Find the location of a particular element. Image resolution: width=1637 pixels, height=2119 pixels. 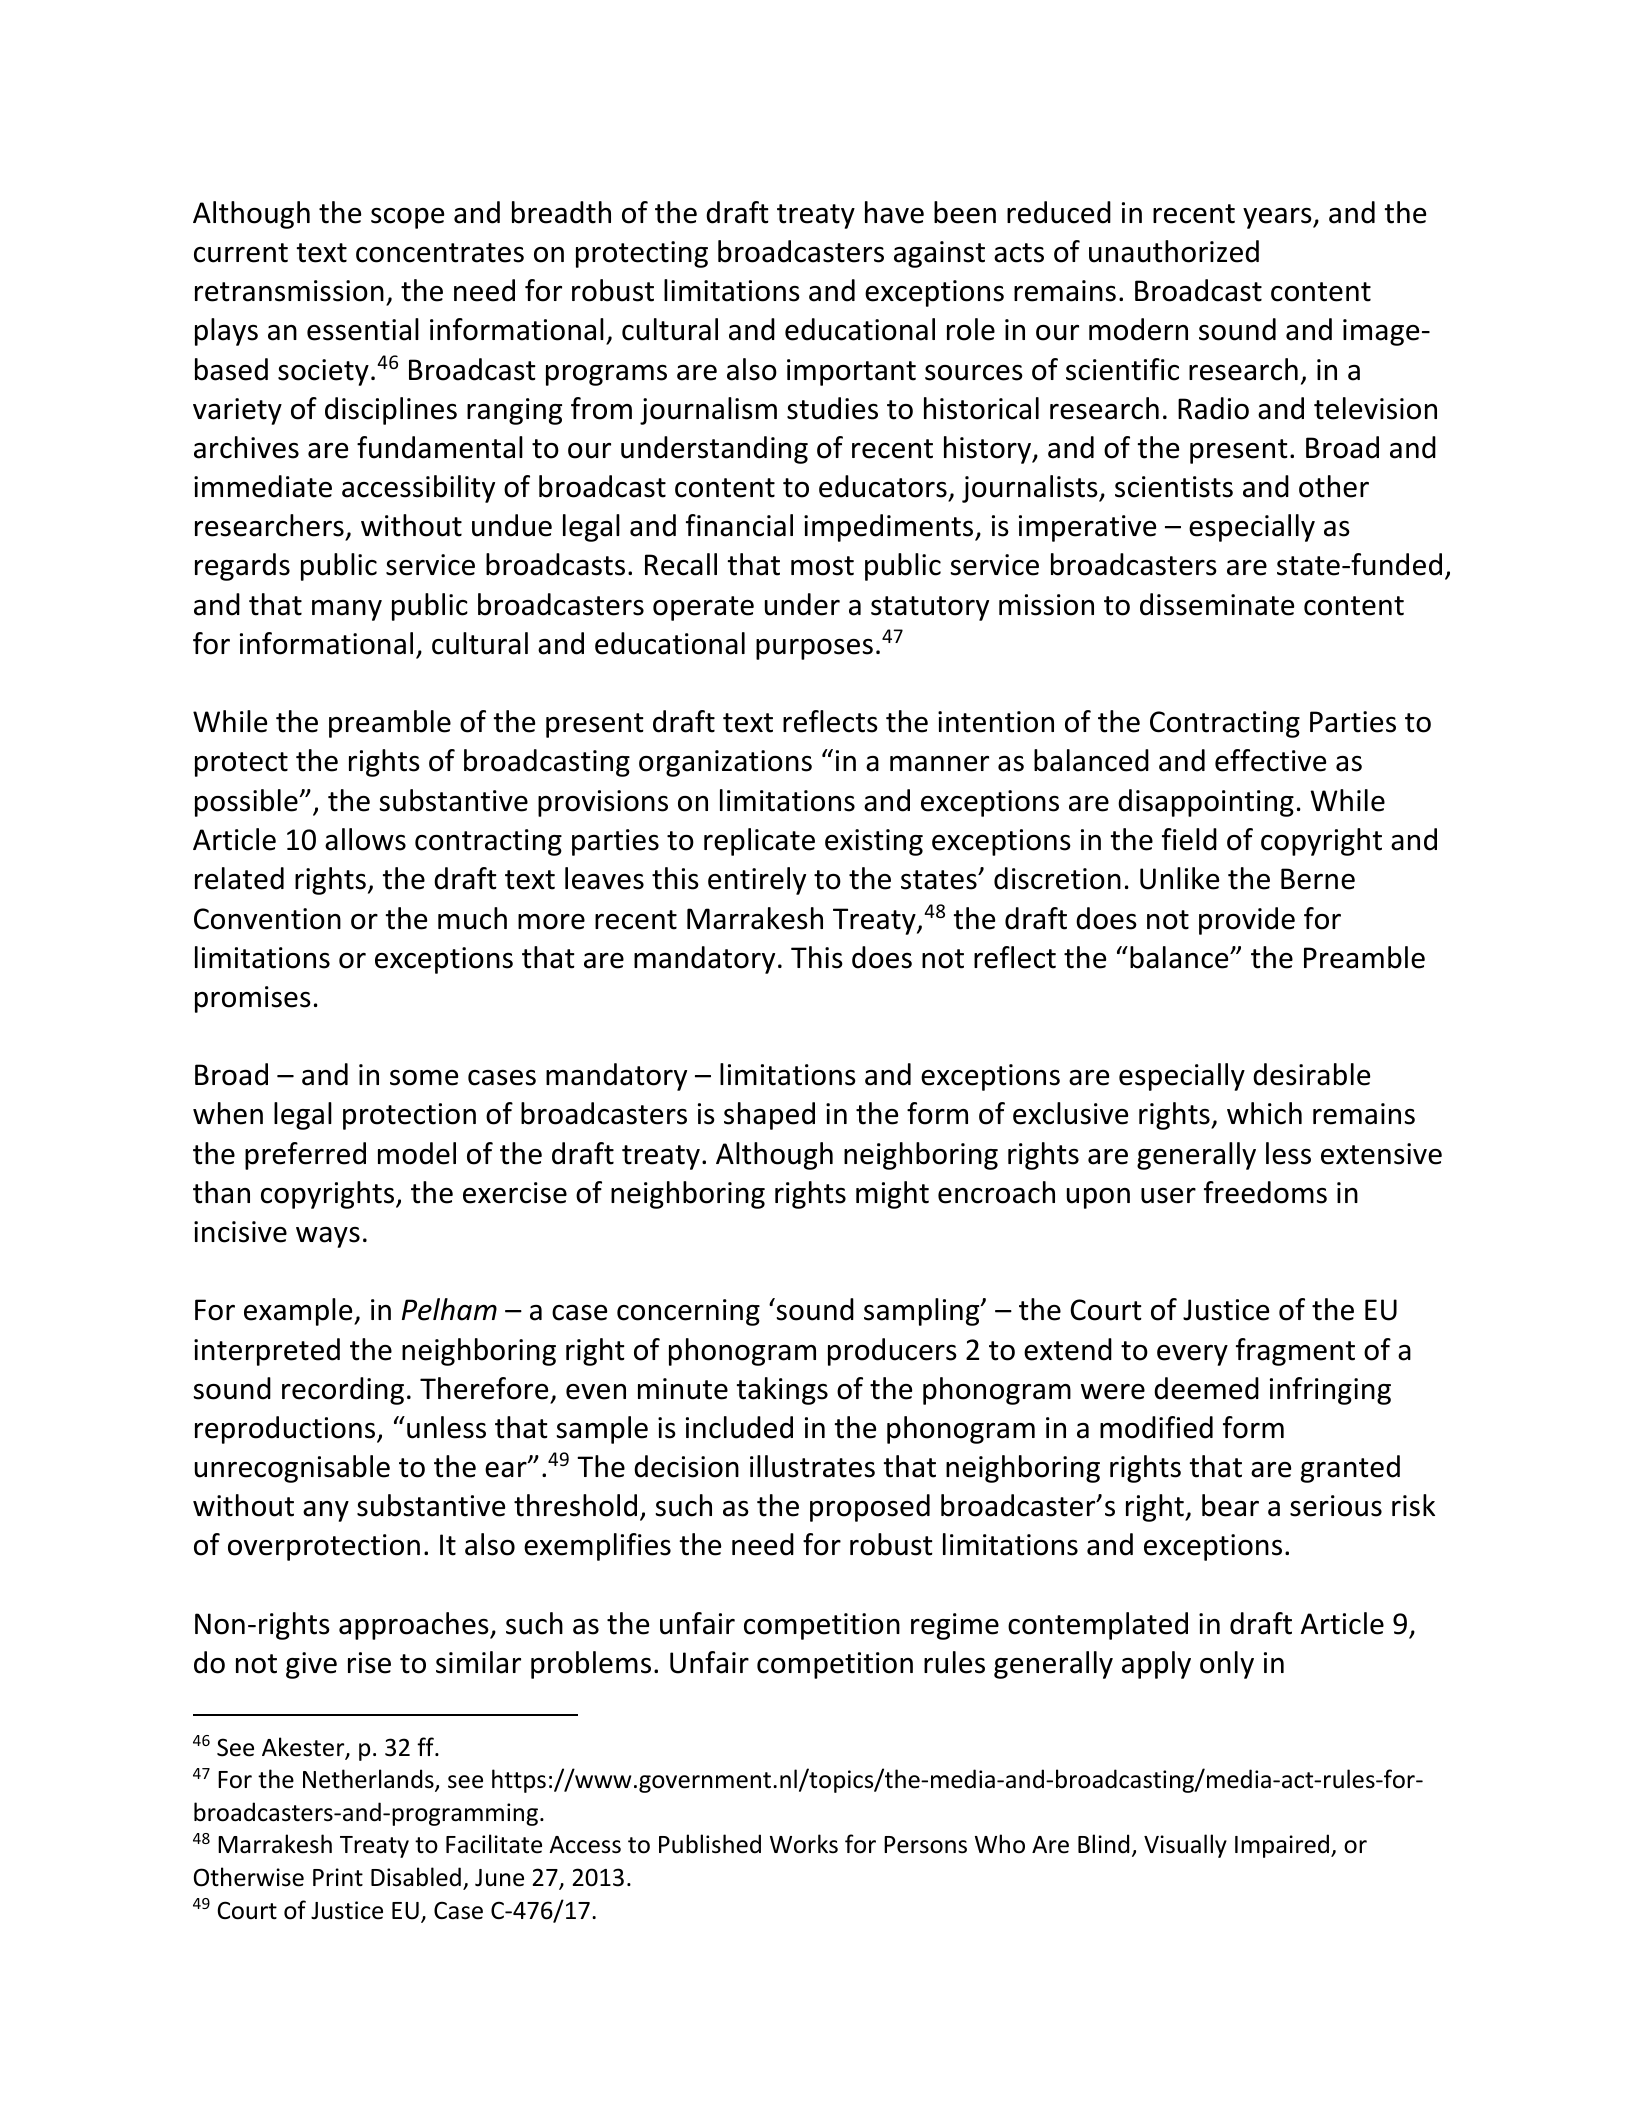

Works is located at coordinates (804, 1844).
